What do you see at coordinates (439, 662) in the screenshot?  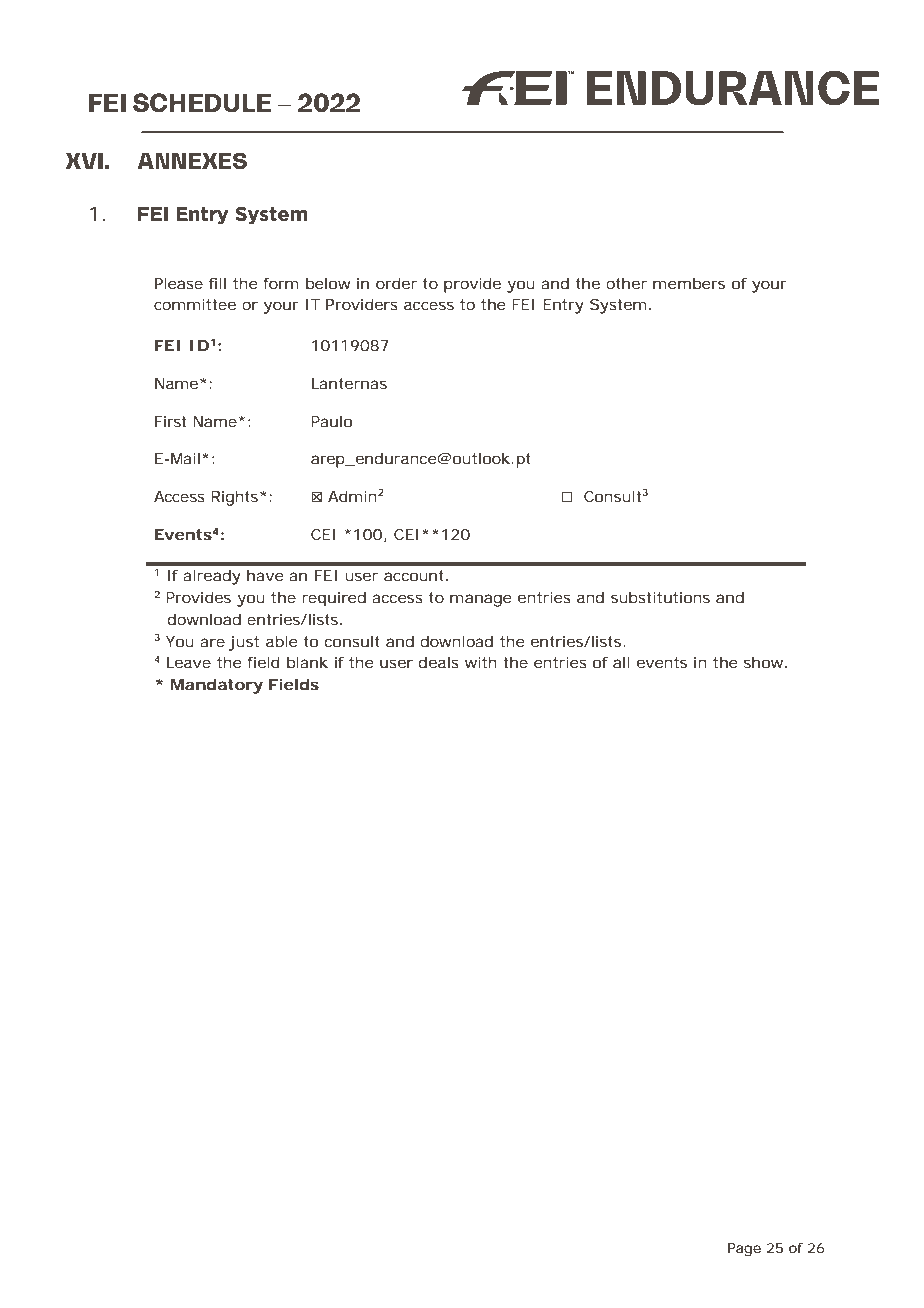 I see `deals` at bounding box center [439, 662].
